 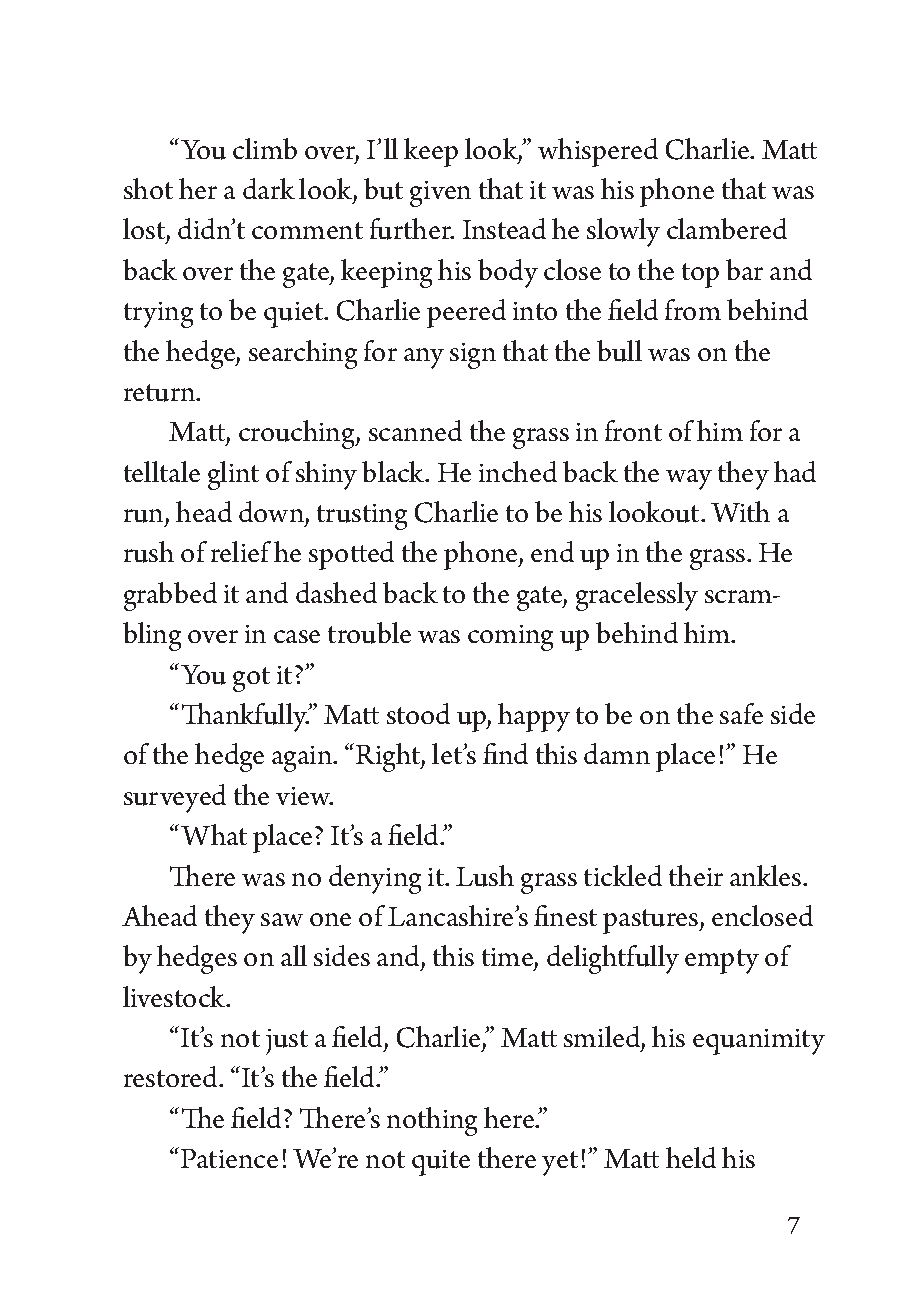 I want to click on given, so click(x=440, y=194).
